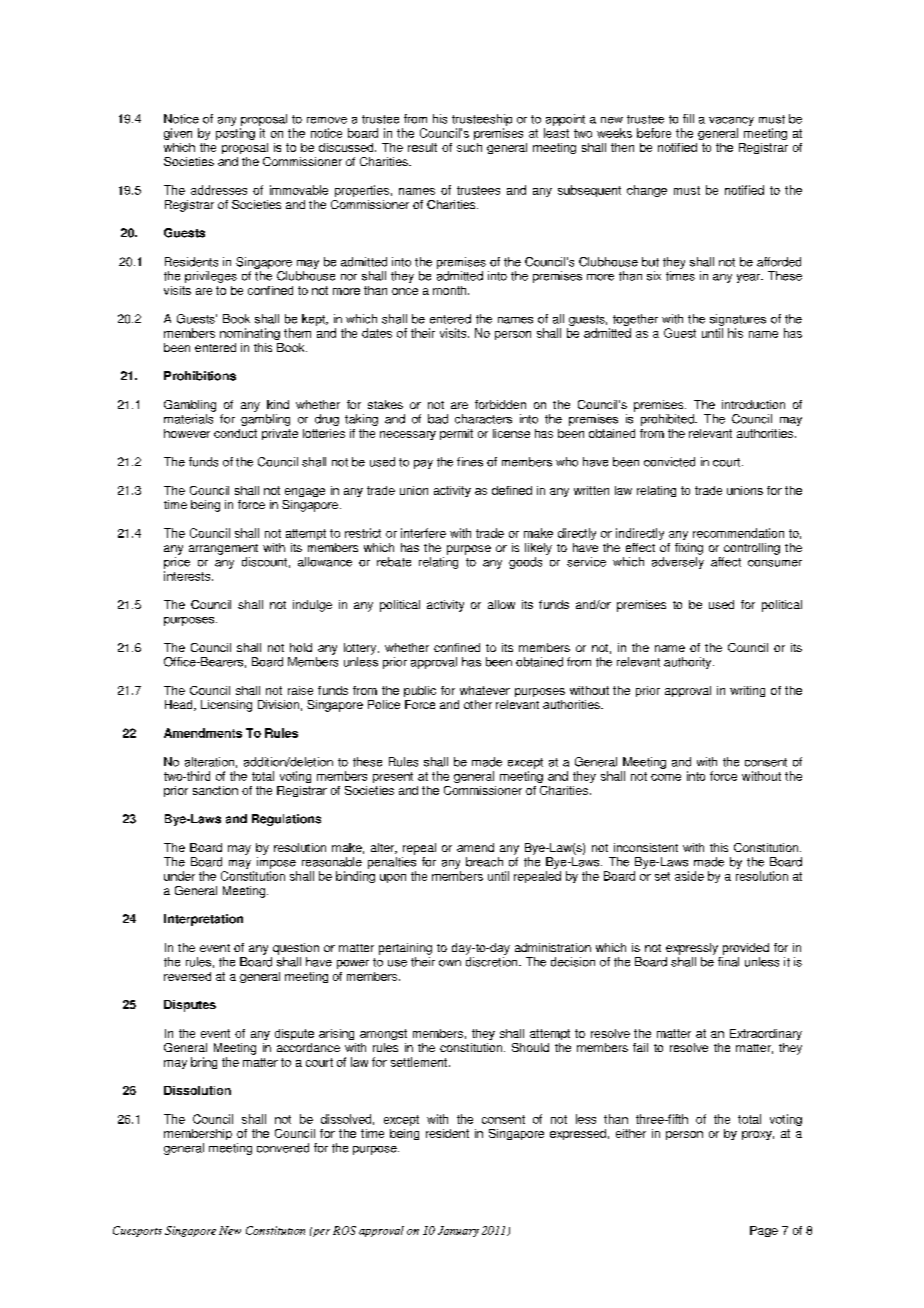 The width and height of the screenshot is (924, 1308). What do you see at coordinates (689, 663) in the screenshot?
I see `authority` at bounding box center [689, 663].
